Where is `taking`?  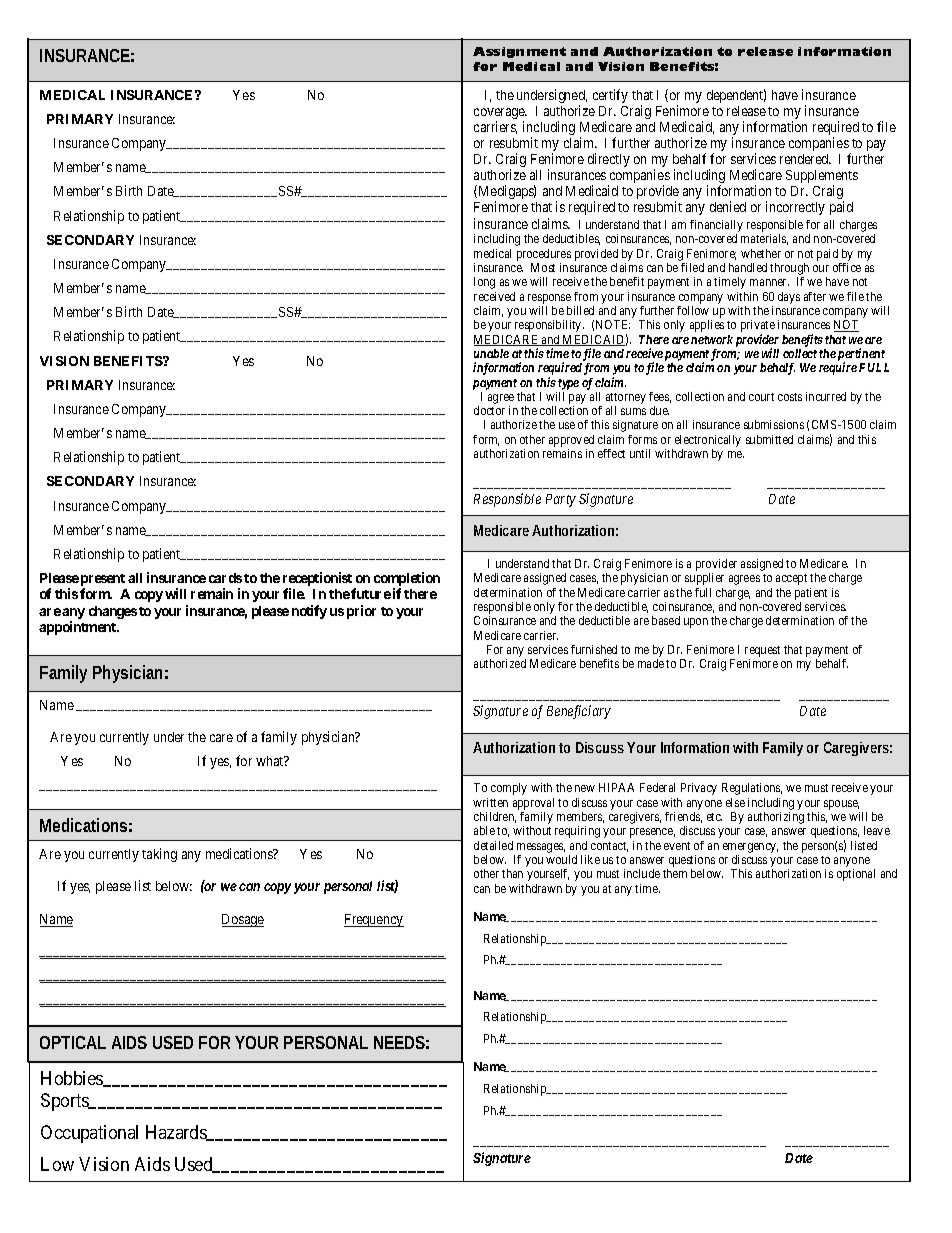
taking is located at coordinates (159, 855).
